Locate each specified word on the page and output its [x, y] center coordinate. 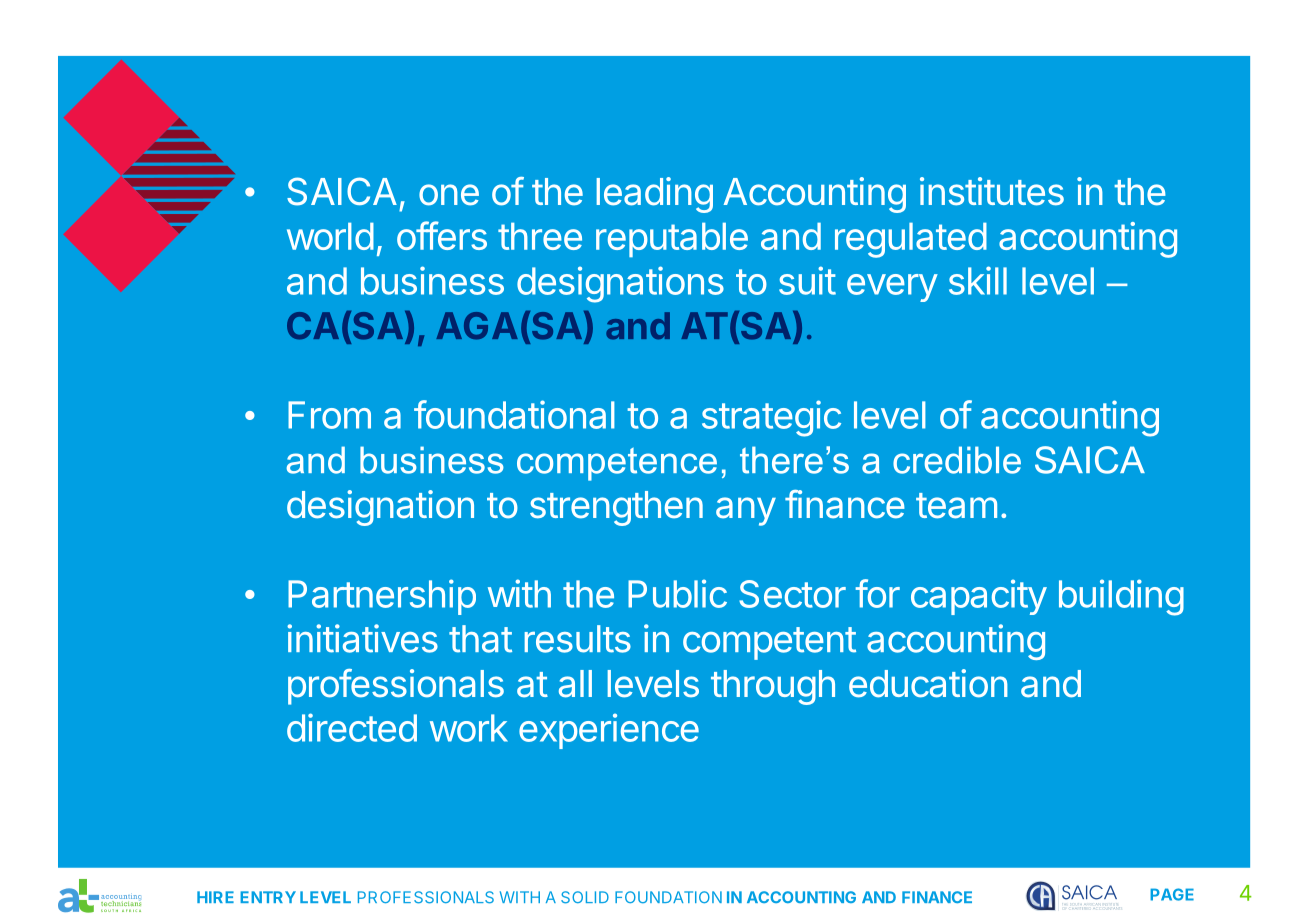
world [330, 236]
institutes [992, 191]
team [956, 506]
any [746, 511]
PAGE [1172, 894]
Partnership [382, 597]
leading [655, 195]
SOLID [585, 897]
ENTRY [268, 897]
